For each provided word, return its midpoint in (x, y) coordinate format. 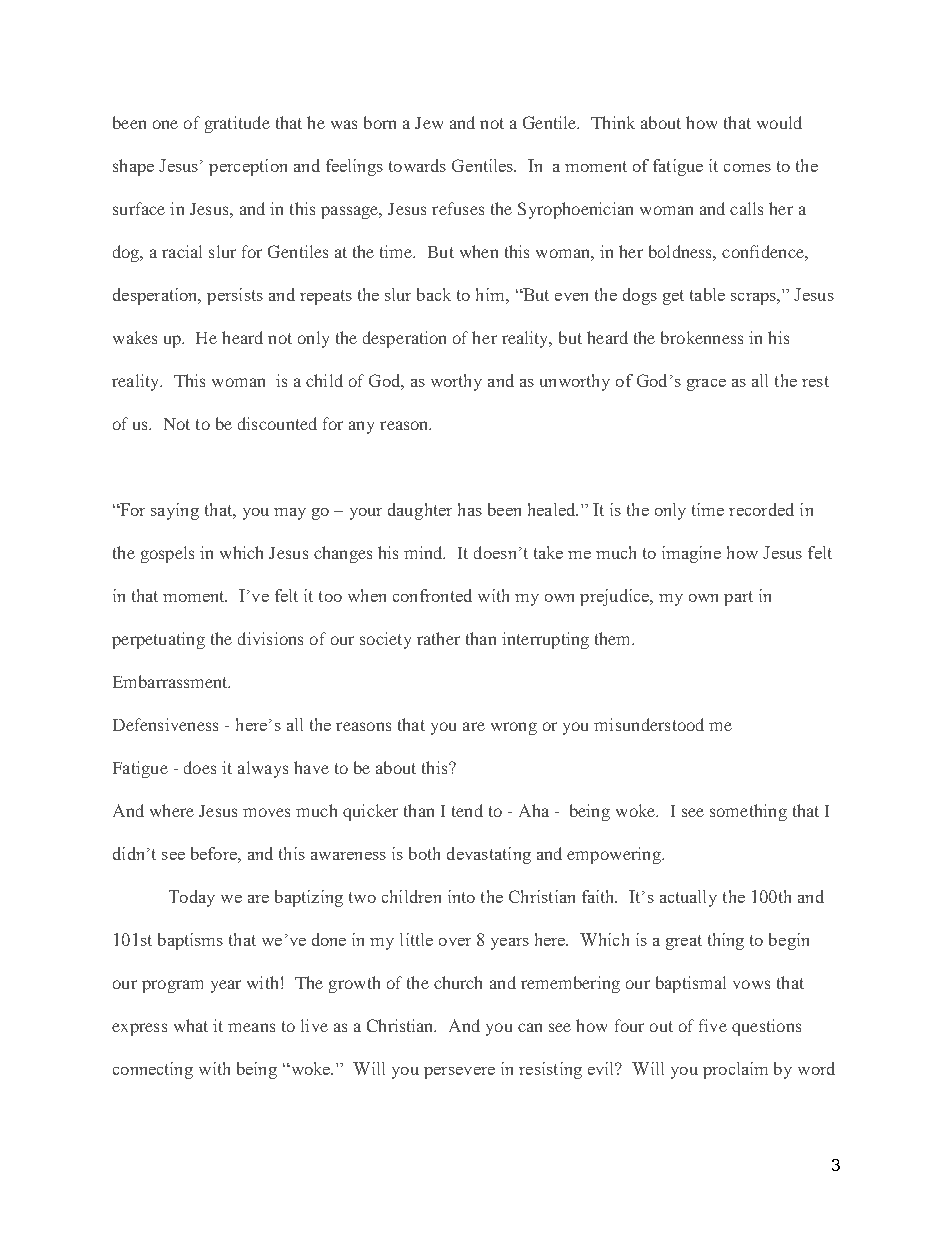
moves (266, 812)
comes (747, 168)
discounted (277, 423)
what (191, 1025)
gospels (167, 554)
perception (248, 167)
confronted (432, 595)
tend (467, 810)
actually (688, 898)
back (434, 294)
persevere (459, 1073)
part (738, 598)
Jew (429, 123)
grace (706, 385)
